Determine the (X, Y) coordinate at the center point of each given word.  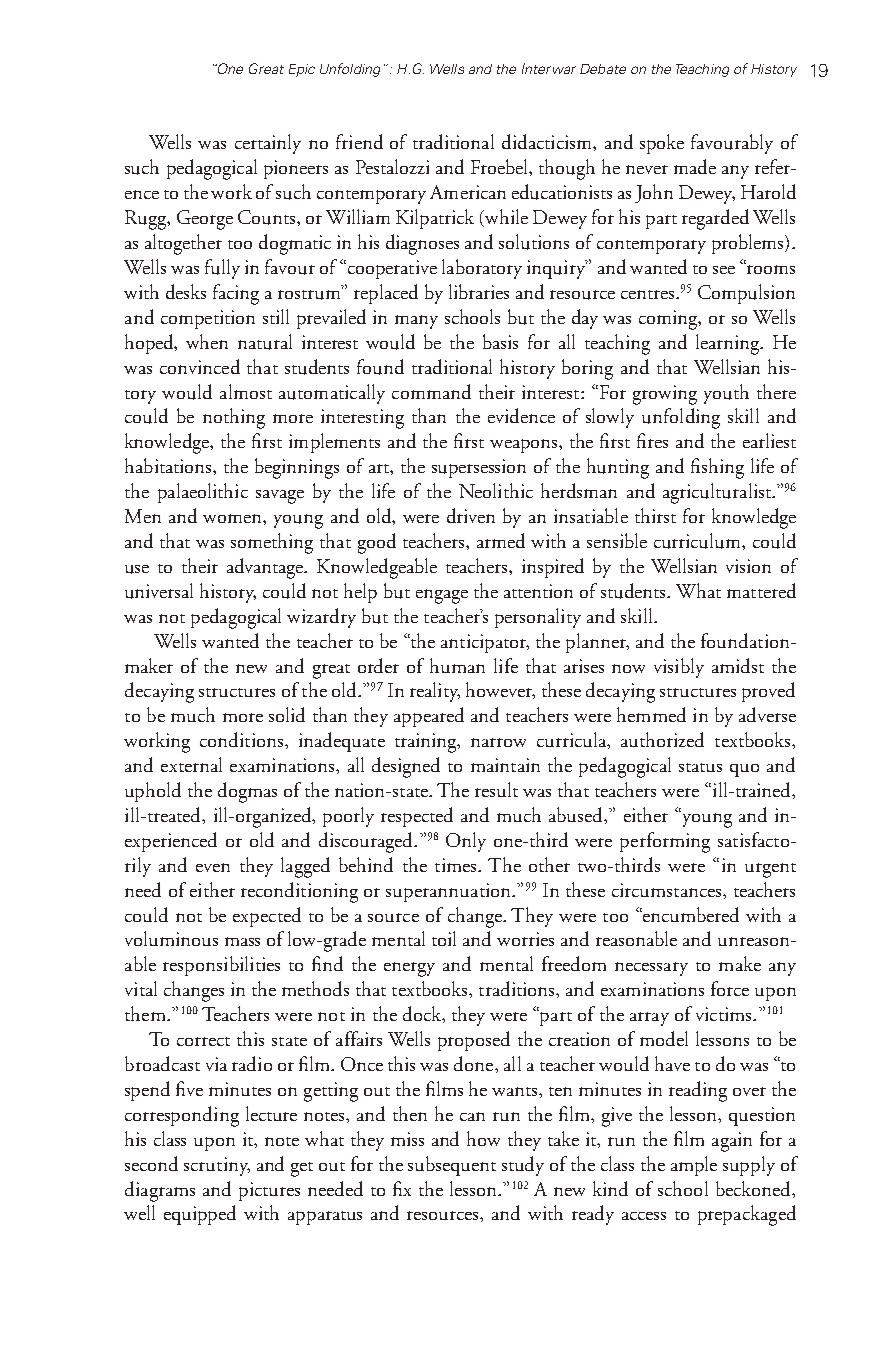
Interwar (549, 68)
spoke (662, 144)
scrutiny (217, 1166)
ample (694, 1166)
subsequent (452, 1166)
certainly (268, 144)
